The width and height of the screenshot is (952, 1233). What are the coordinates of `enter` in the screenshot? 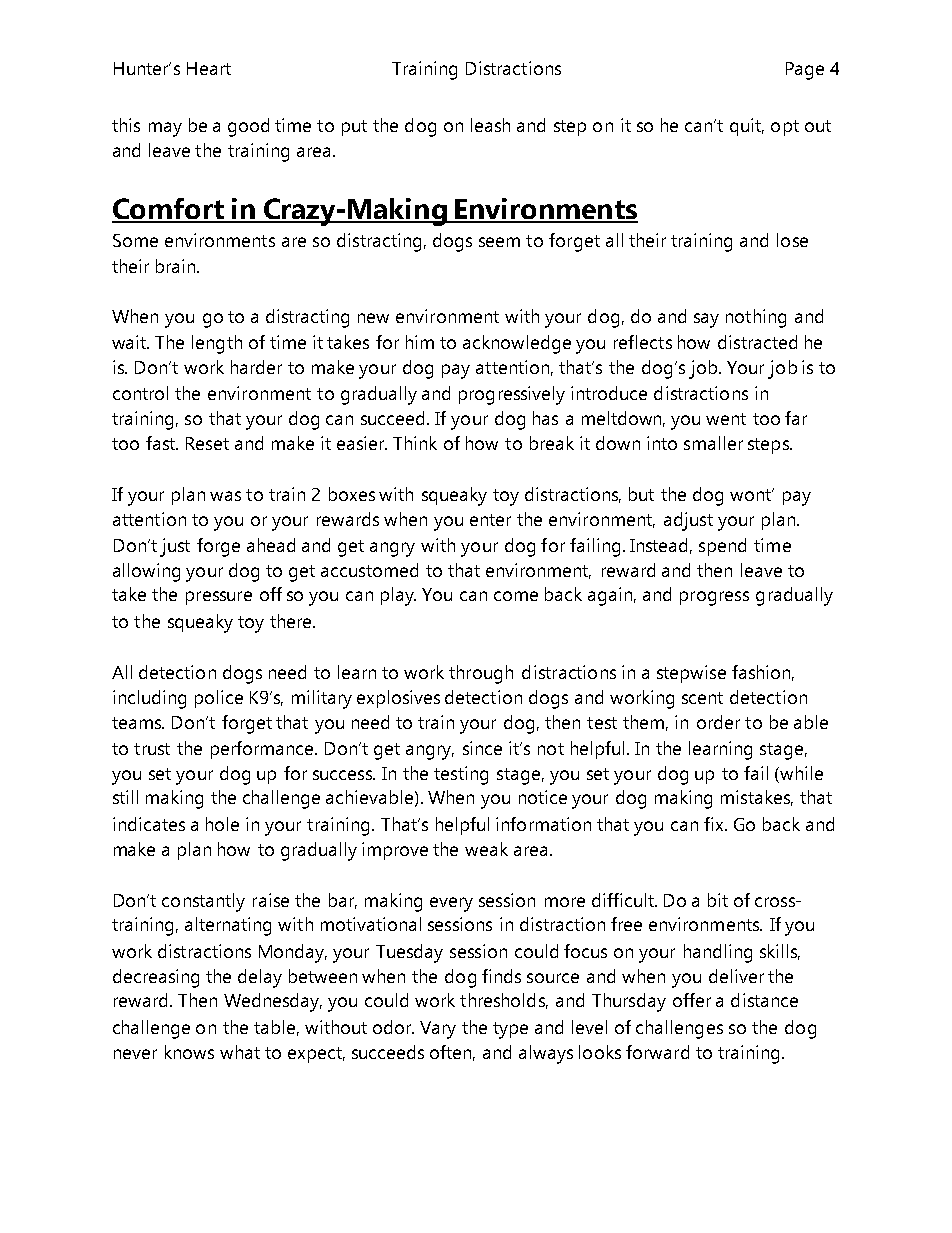 It's located at (490, 520).
